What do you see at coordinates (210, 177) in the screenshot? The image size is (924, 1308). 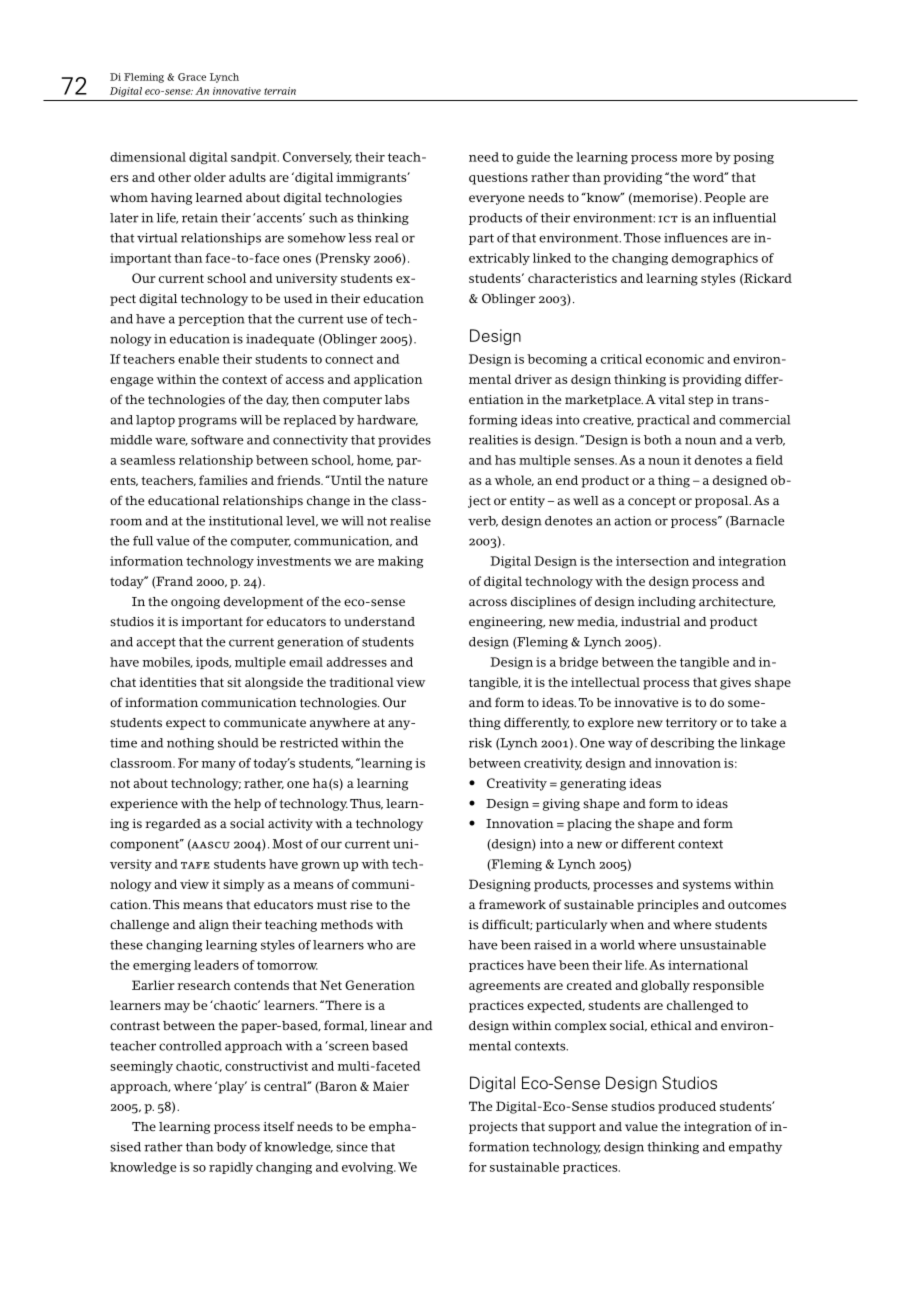 I see `OLDER` at bounding box center [210, 177].
